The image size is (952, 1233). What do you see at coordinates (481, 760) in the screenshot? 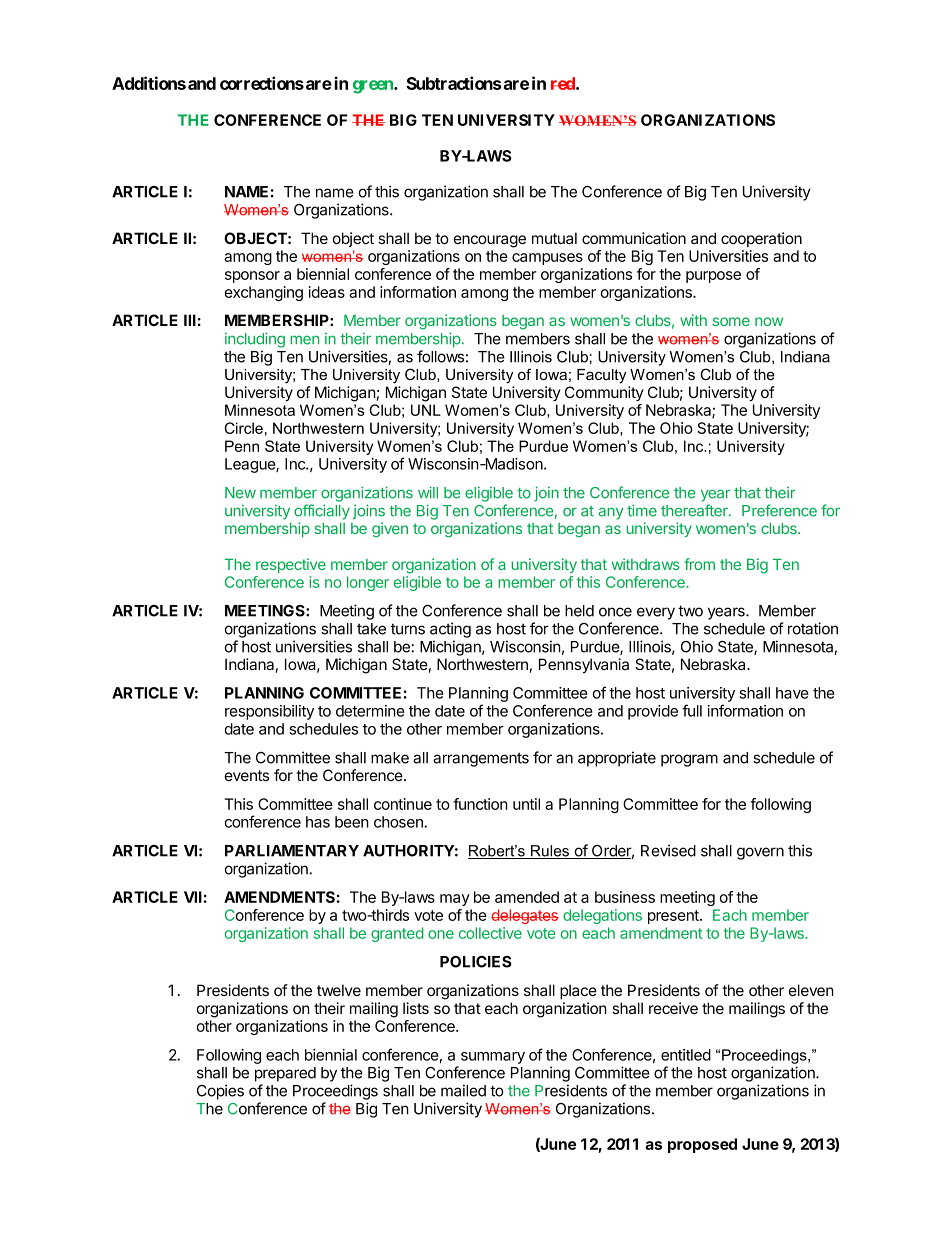
I see `arrangements` at bounding box center [481, 760].
